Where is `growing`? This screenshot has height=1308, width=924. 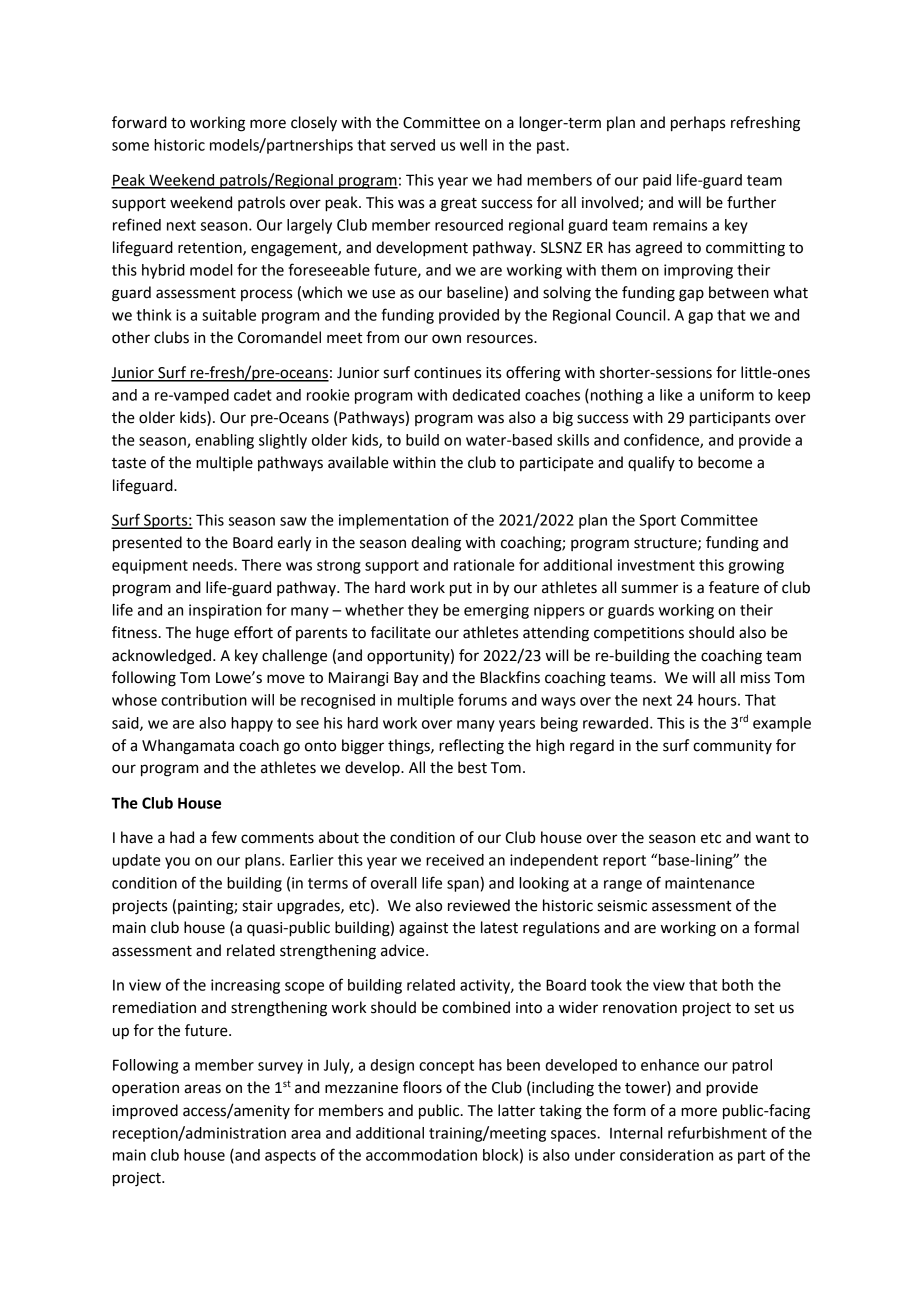
growing is located at coordinates (756, 566).
